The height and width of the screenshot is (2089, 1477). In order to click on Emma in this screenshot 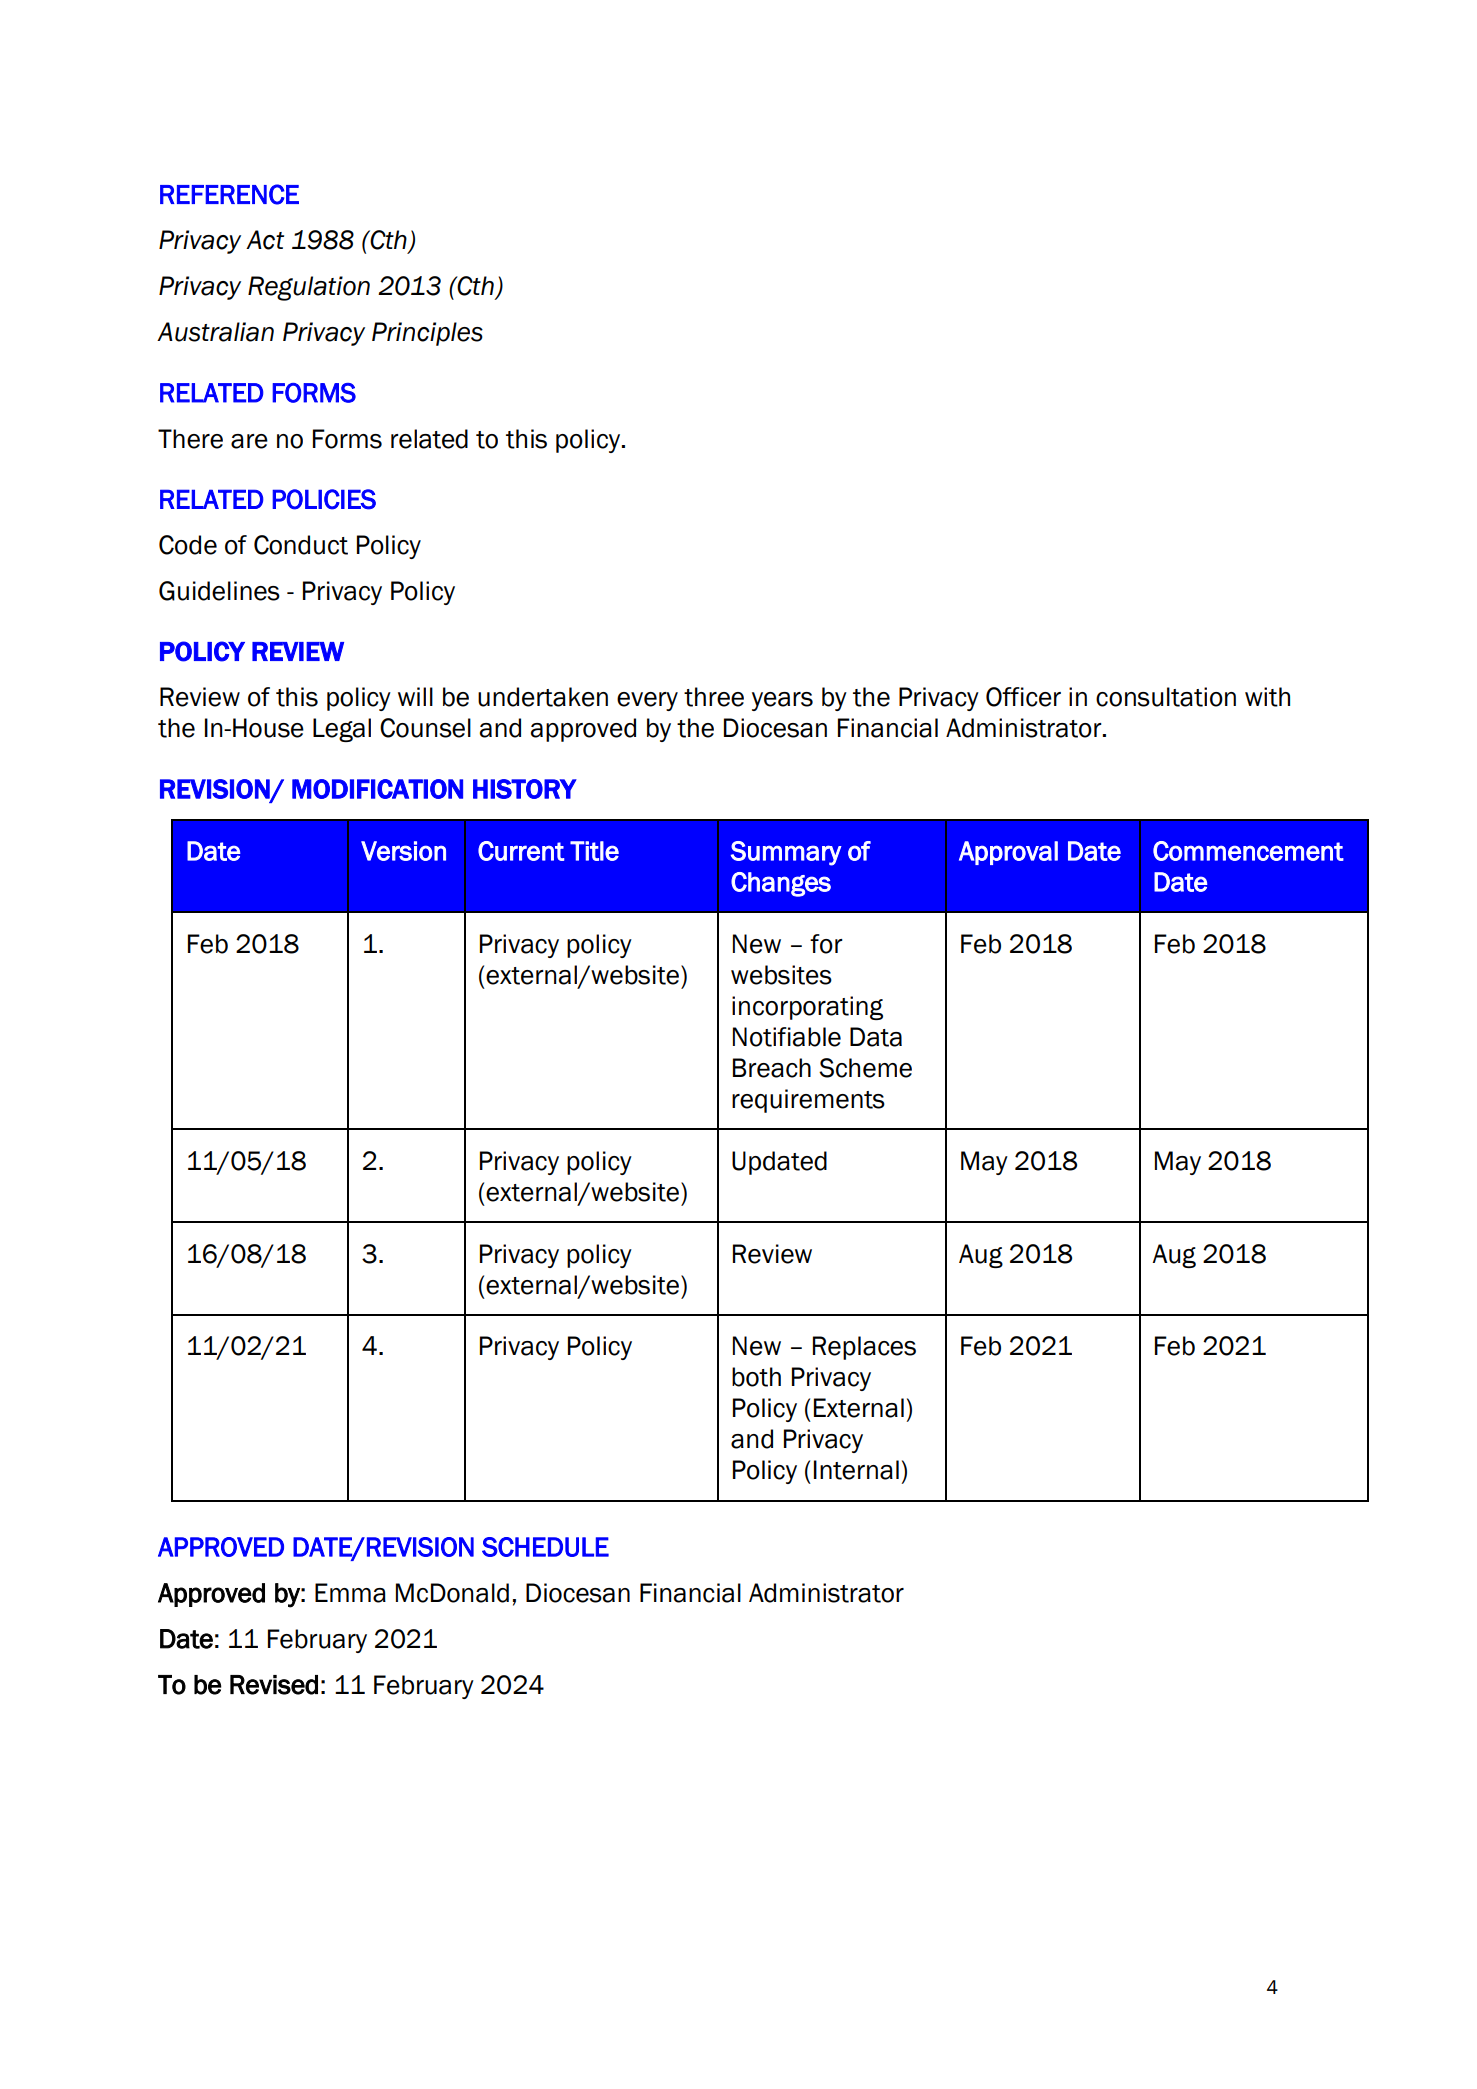, I will do `click(350, 1593)`.
